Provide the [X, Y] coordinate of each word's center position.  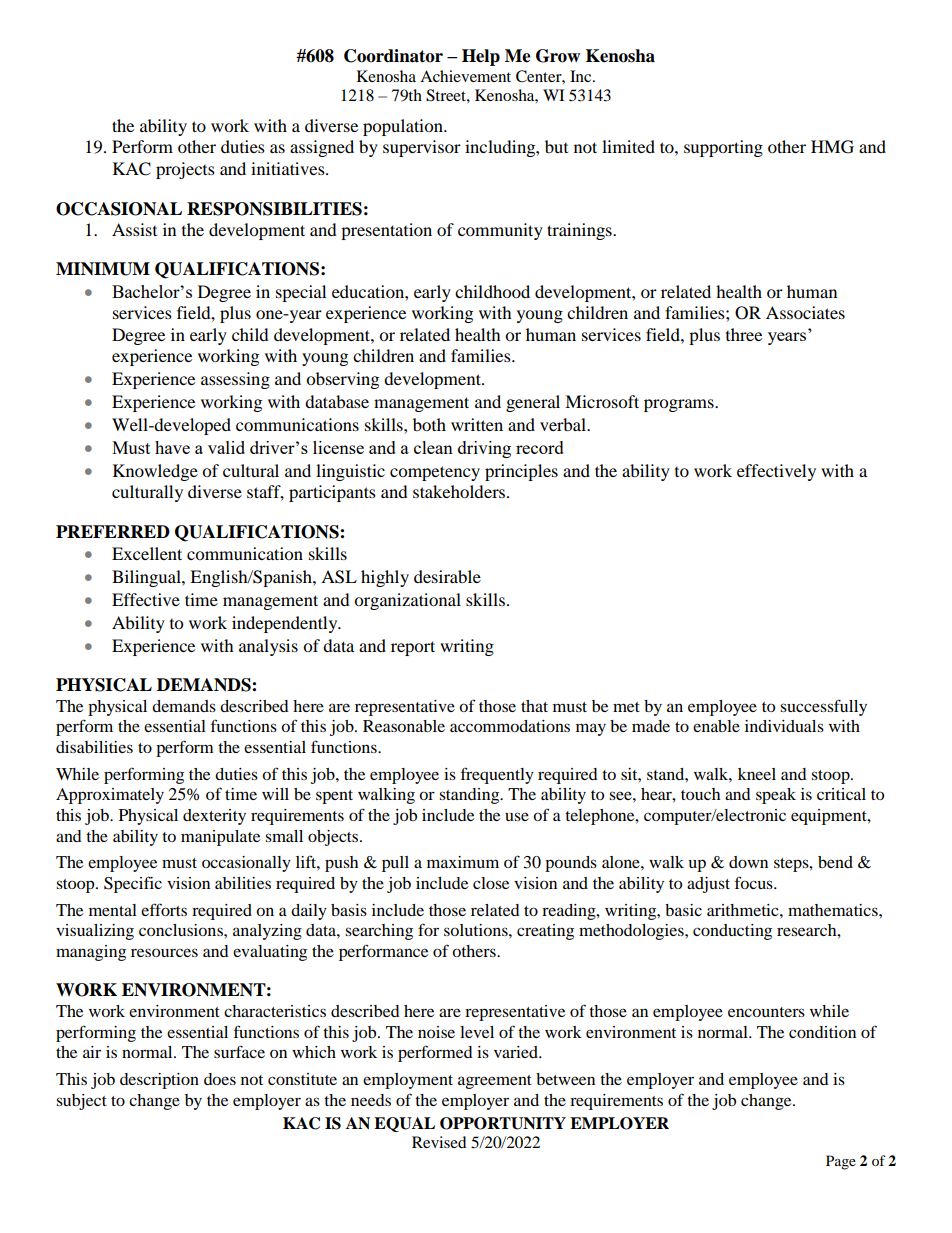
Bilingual [147, 578]
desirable [447, 576]
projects [185, 170]
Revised [439, 1142]
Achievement [465, 76]
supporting [723, 148]
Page [841, 1162]
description [159, 1081]
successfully [823, 707]
